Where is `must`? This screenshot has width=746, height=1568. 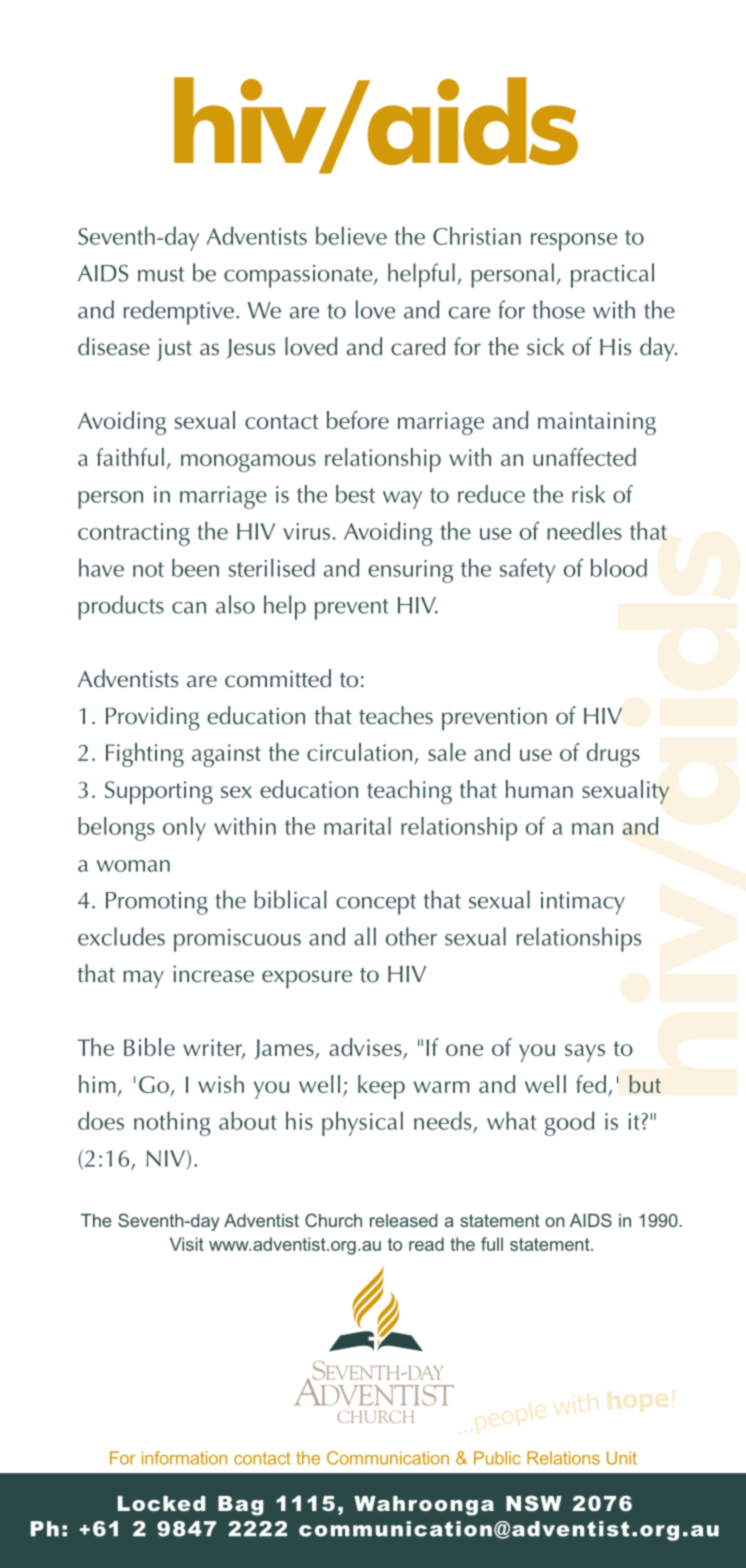
must is located at coordinates (161, 274).
